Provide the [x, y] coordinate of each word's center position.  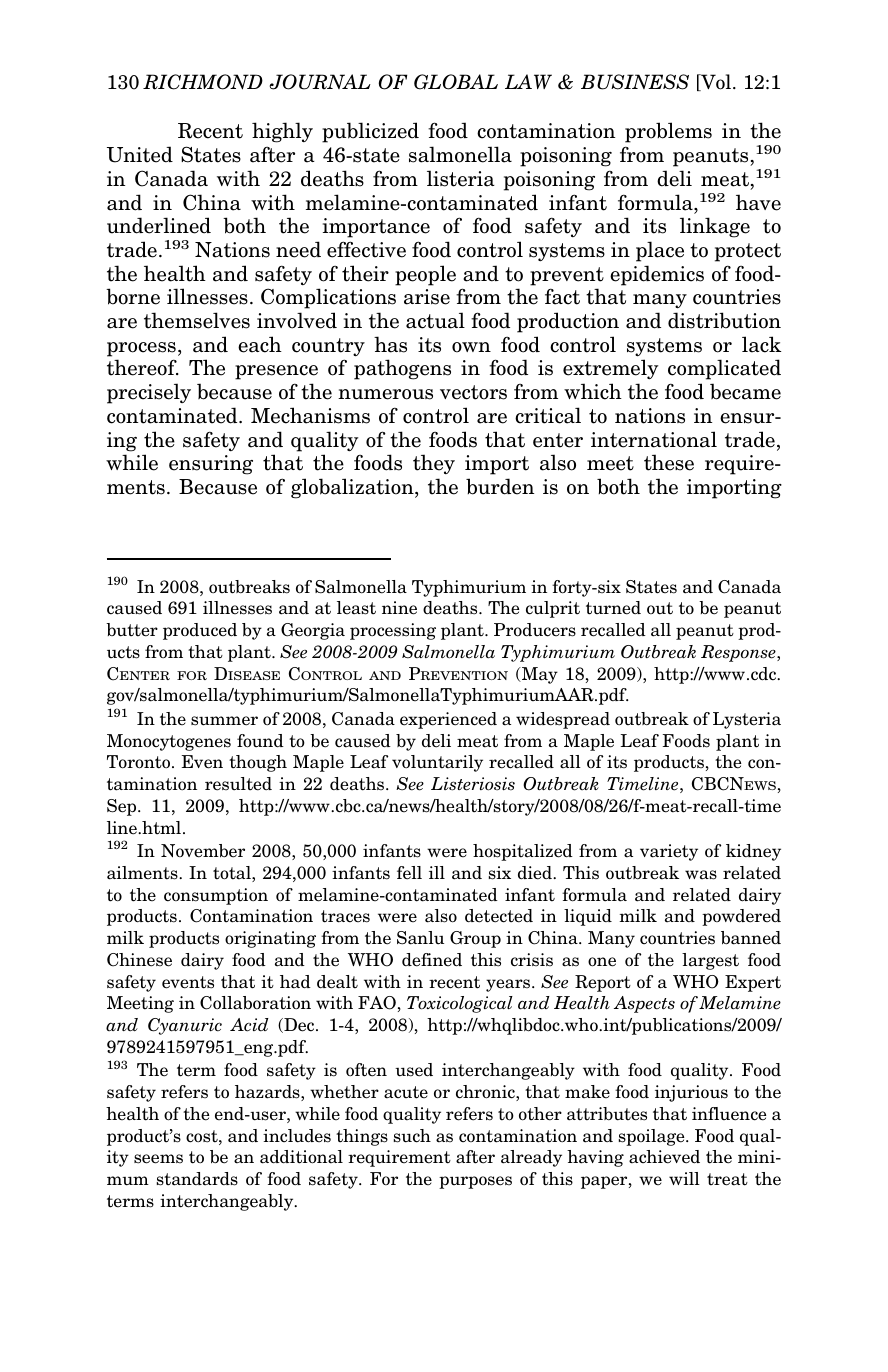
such [412, 1136]
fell [409, 873]
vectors [473, 392]
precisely [149, 393]
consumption [216, 896]
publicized [370, 132]
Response [739, 653]
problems [668, 132]
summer [224, 721]
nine [399, 608]
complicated [724, 369]
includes [297, 1136]
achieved [664, 1157]
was [701, 875]
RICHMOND [203, 82]
